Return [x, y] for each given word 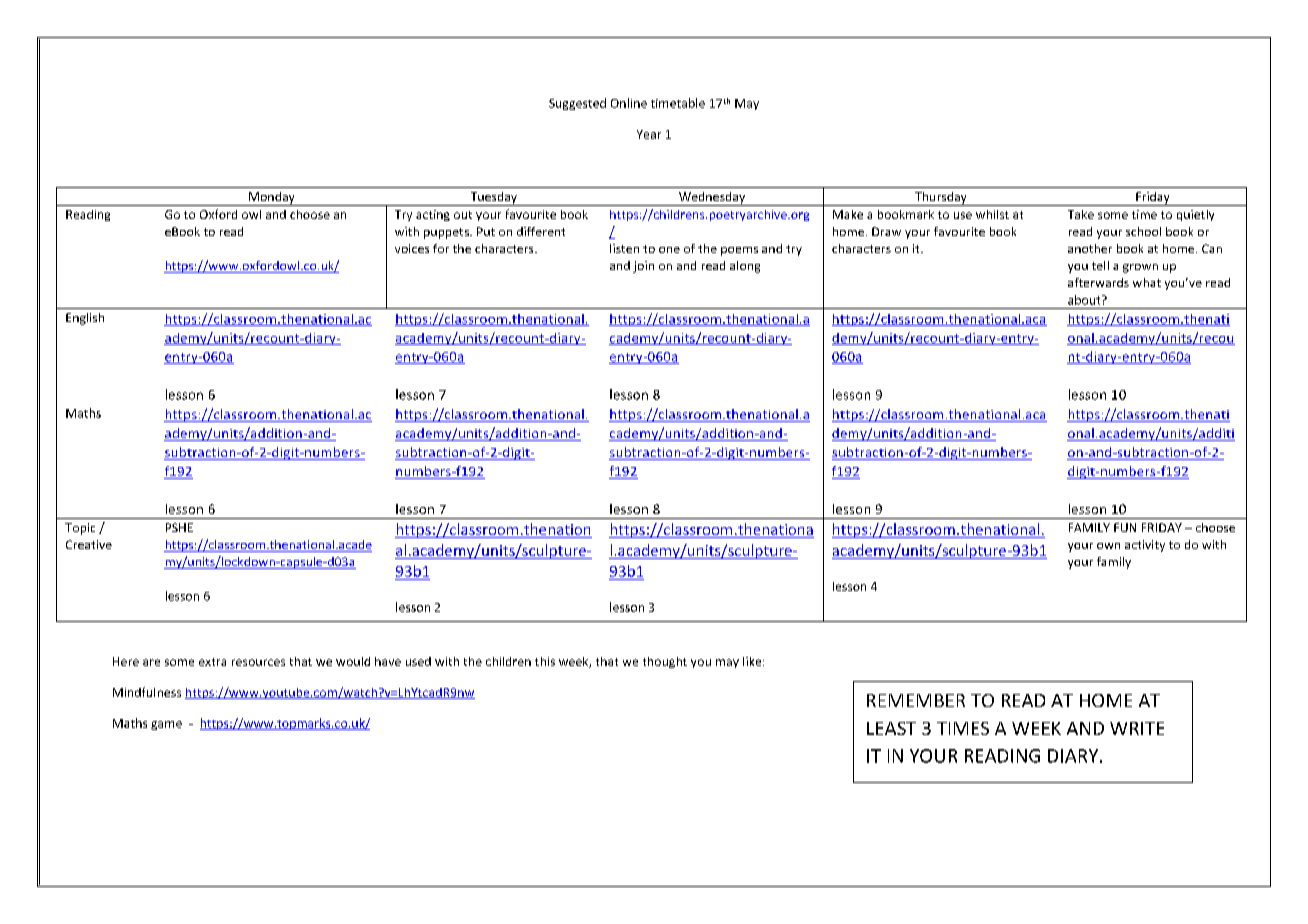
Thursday [941, 199]
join [643, 267]
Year [649, 134]
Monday [272, 199]
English [85, 319]
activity [1145, 546]
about [1085, 300]
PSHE [179, 527]
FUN [1125, 527]
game [166, 725]
